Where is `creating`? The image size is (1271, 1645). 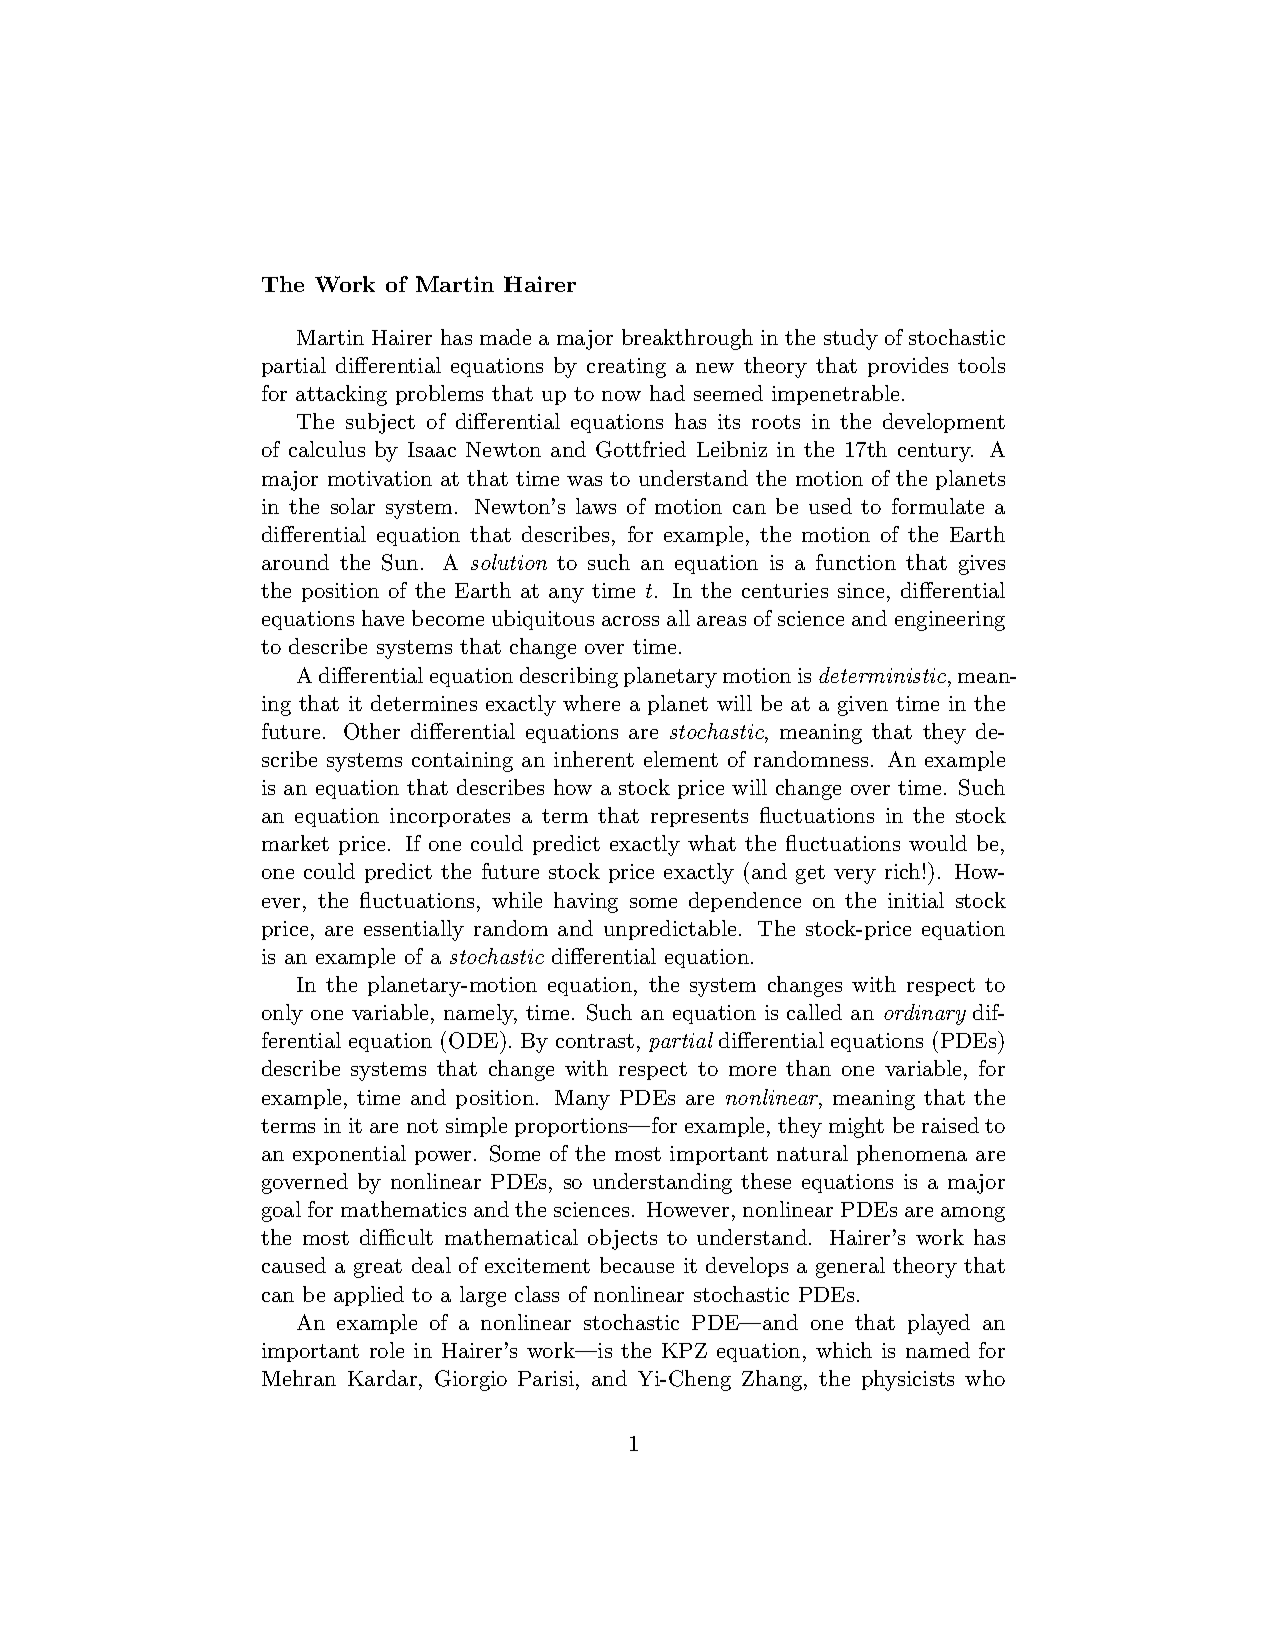 creating is located at coordinates (626, 368).
